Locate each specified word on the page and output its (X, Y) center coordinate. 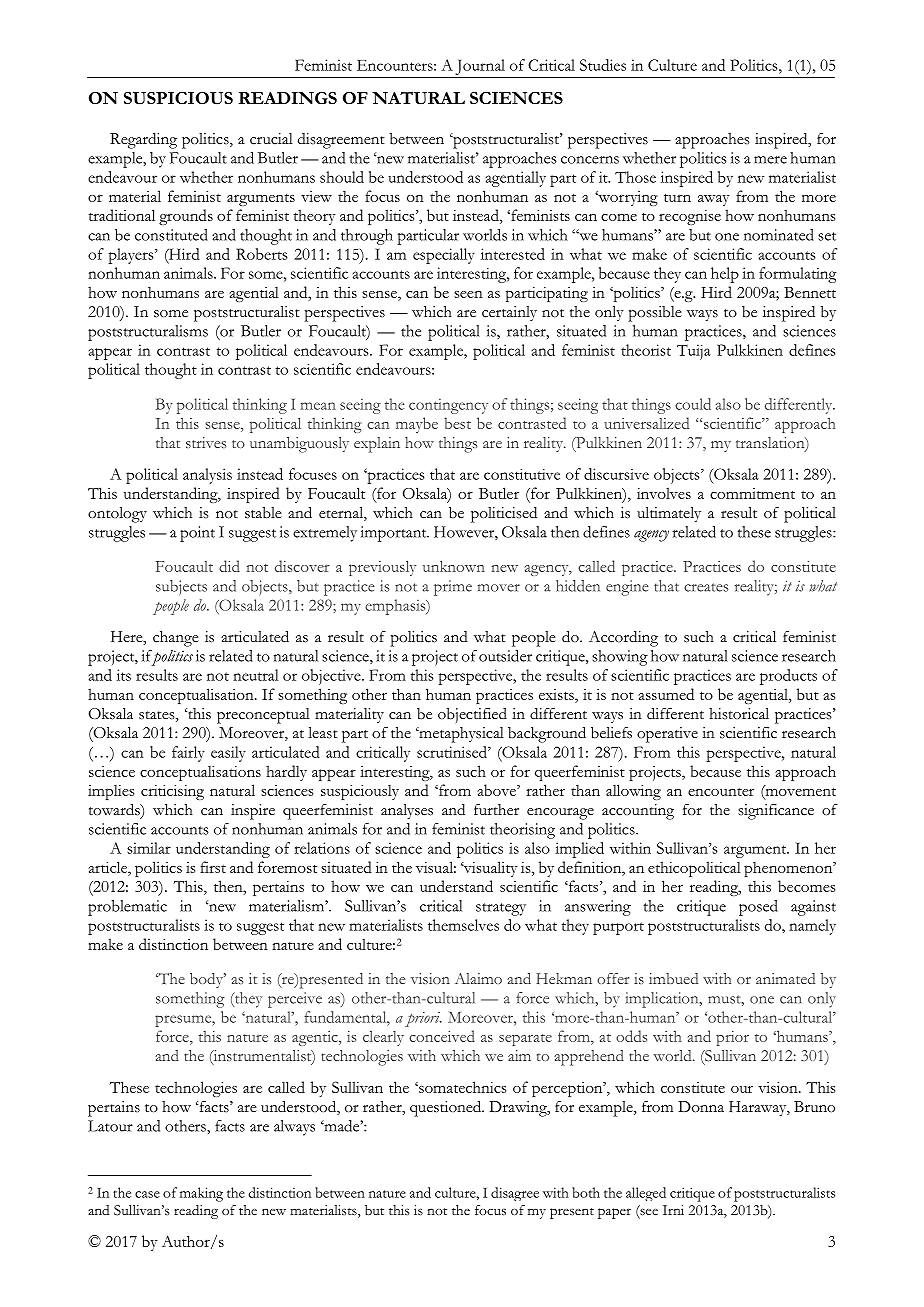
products (788, 677)
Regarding (143, 140)
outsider (505, 656)
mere (770, 160)
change (176, 639)
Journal (480, 67)
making (201, 1194)
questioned (447, 1108)
